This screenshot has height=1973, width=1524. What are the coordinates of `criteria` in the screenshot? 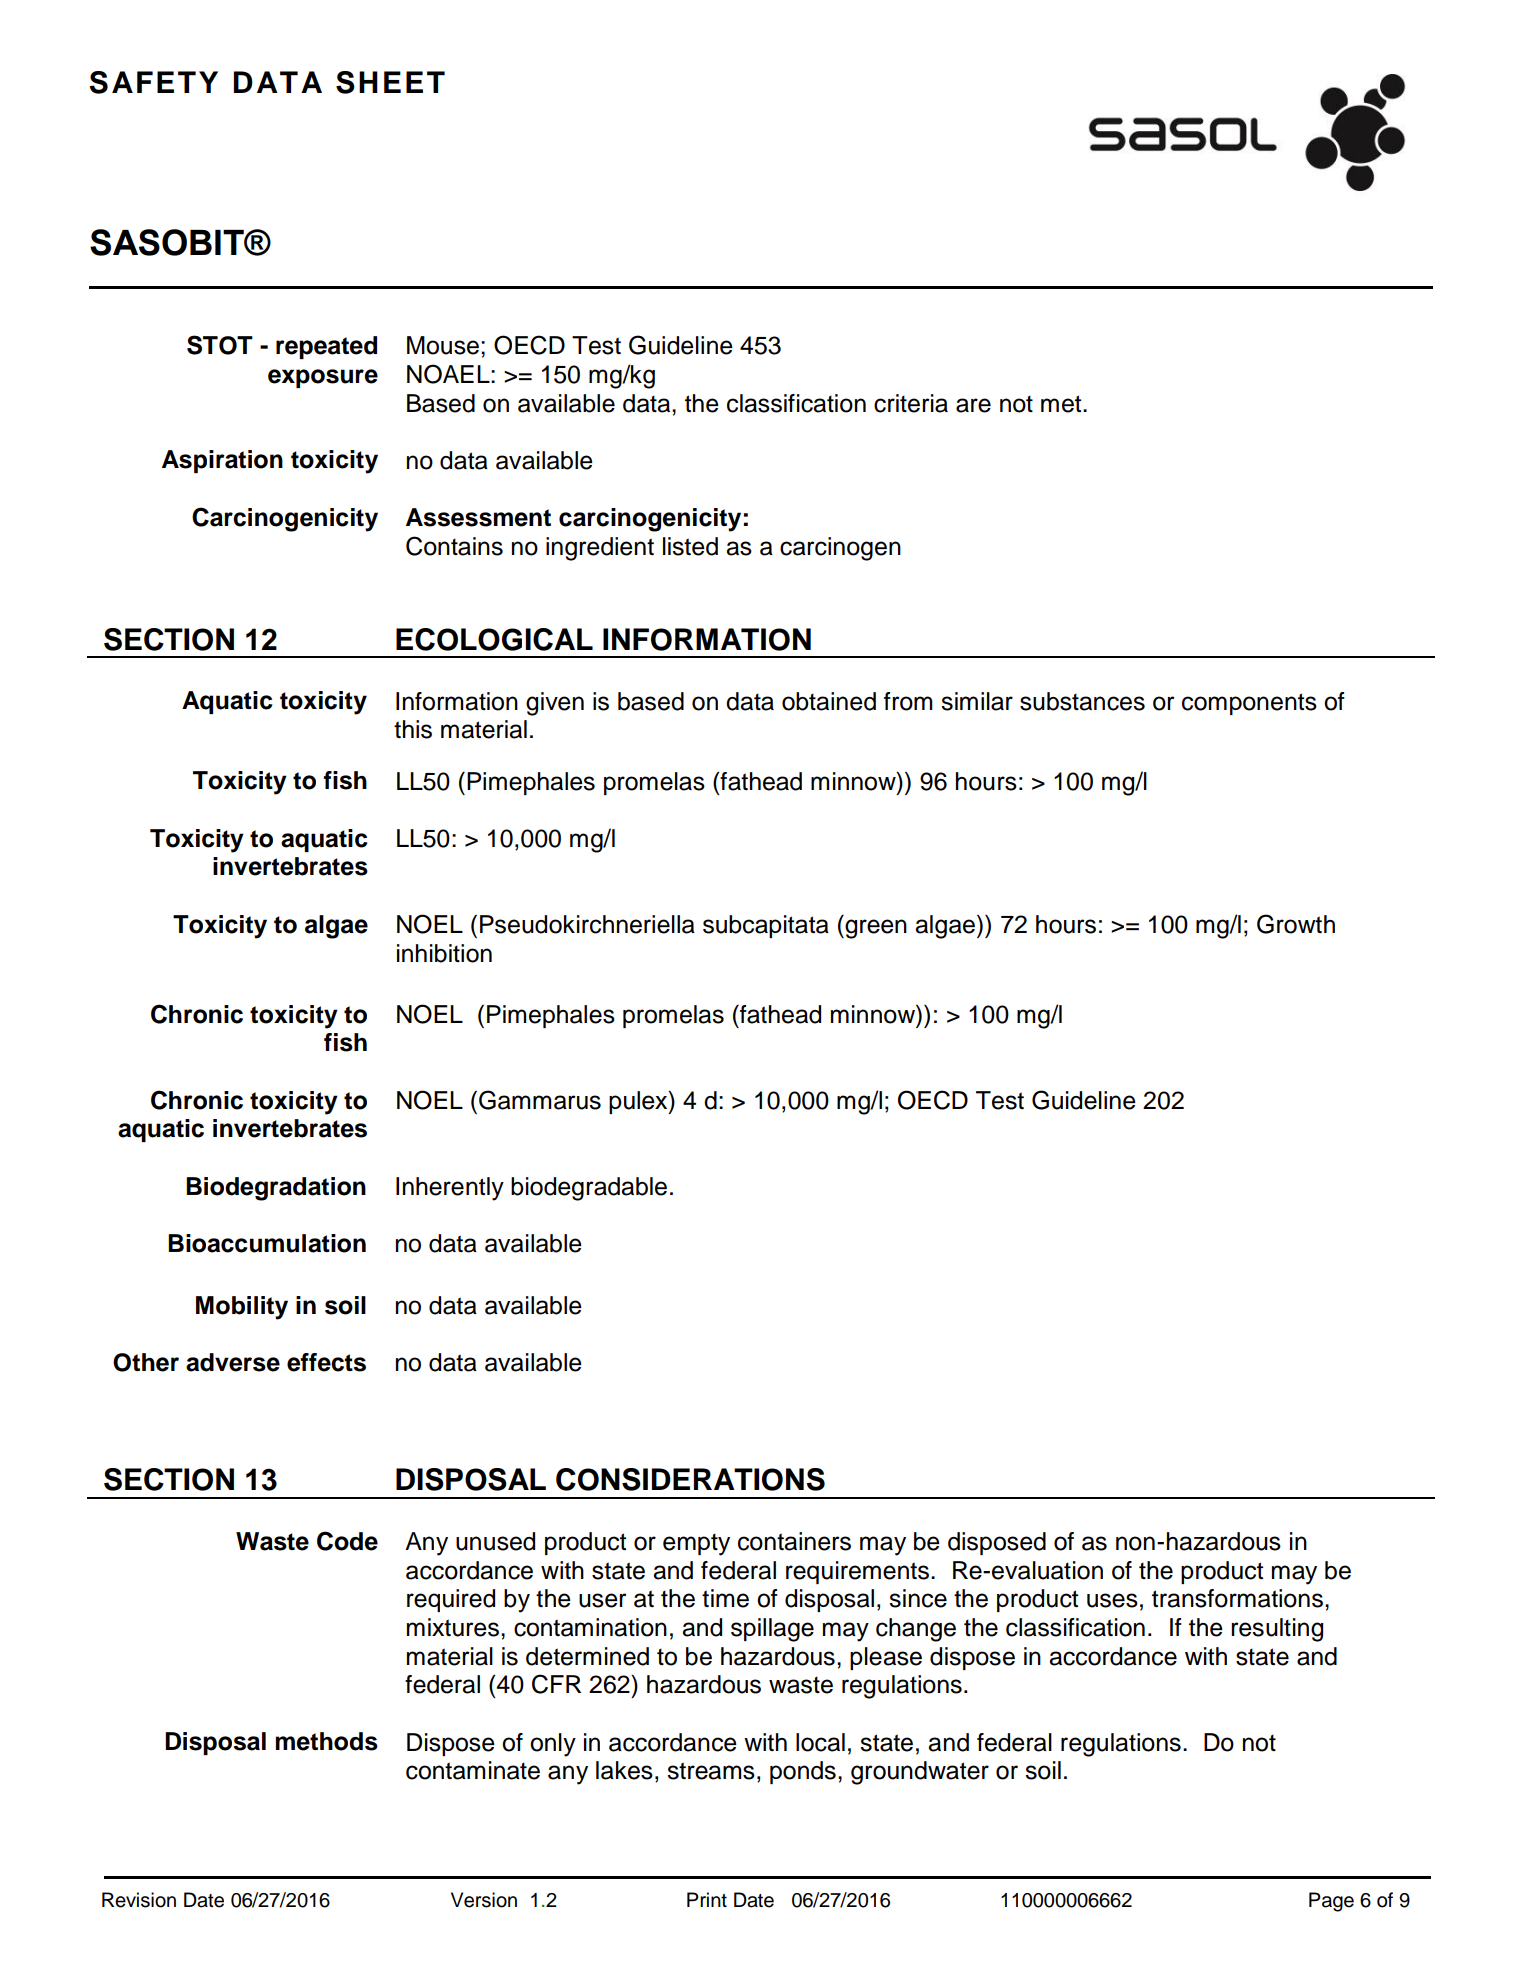 It's located at (911, 403).
